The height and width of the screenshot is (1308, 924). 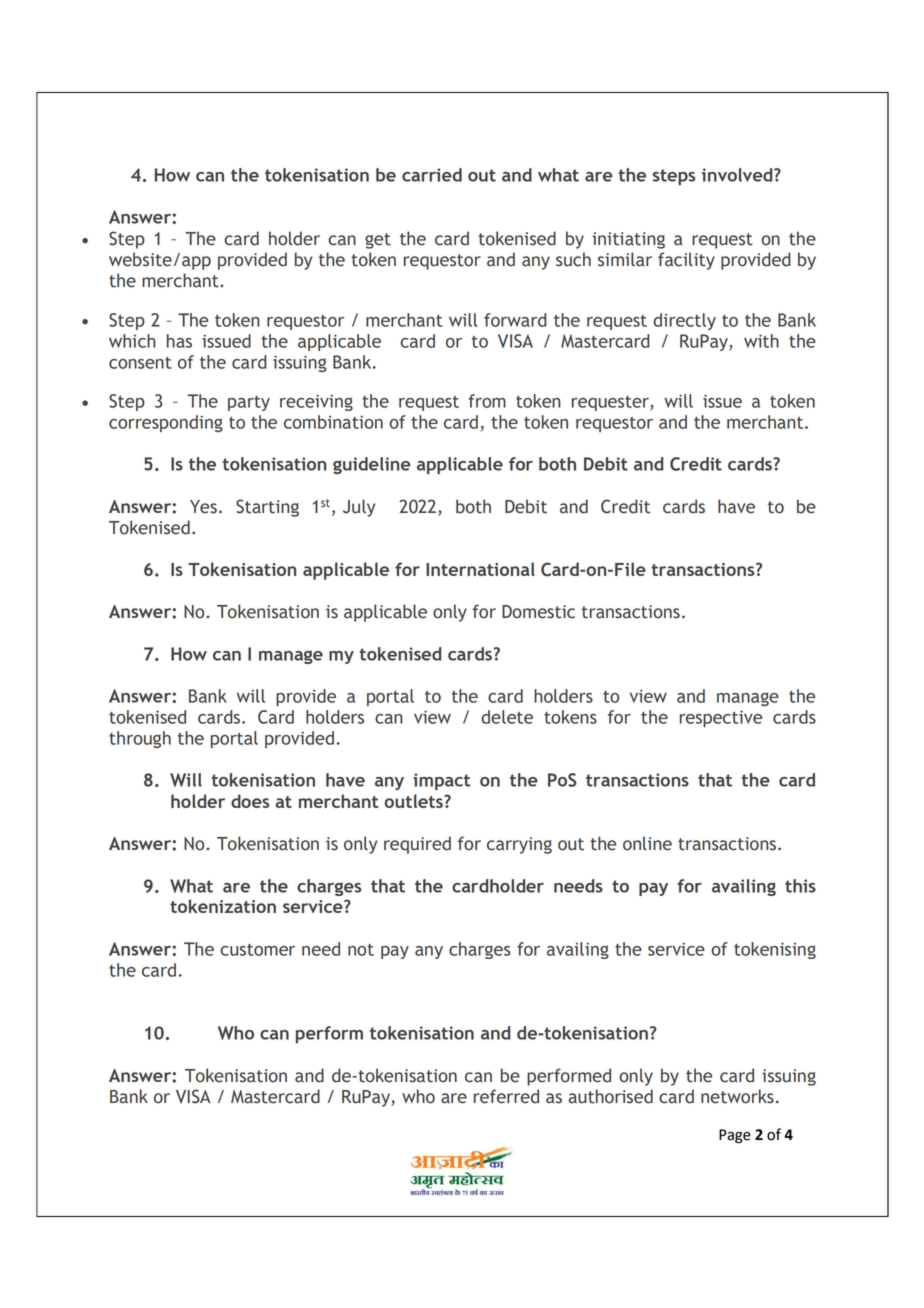 What do you see at coordinates (800, 886) in the screenshot?
I see `this` at bounding box center [800, 886].
